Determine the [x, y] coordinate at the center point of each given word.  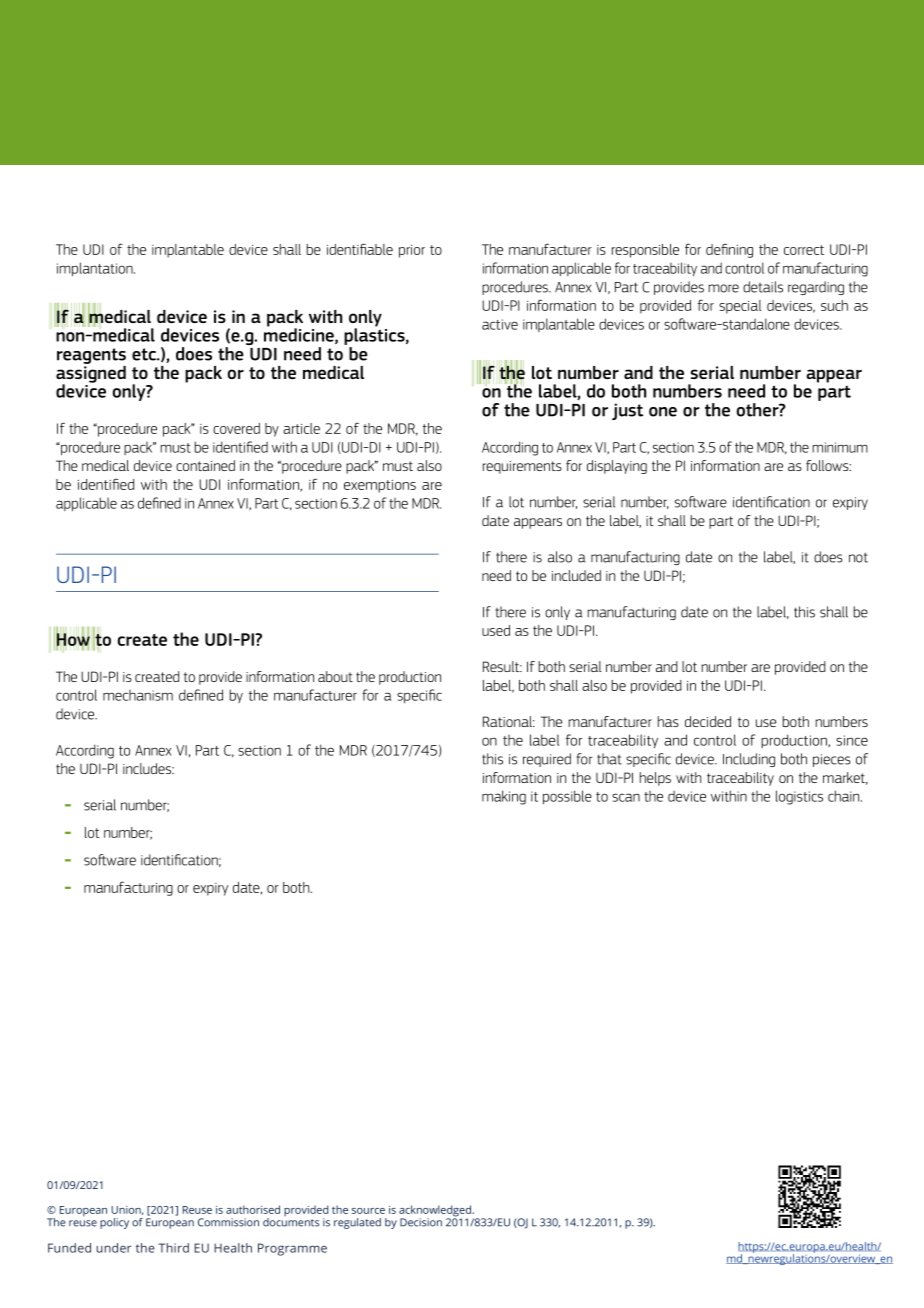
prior [412, 251]
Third [174, 1248]
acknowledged [436, 1212]
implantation [96, 269]
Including [749, 760]
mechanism [138, 695]
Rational [509, 721]
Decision [421, 1222]
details [763, 287]
